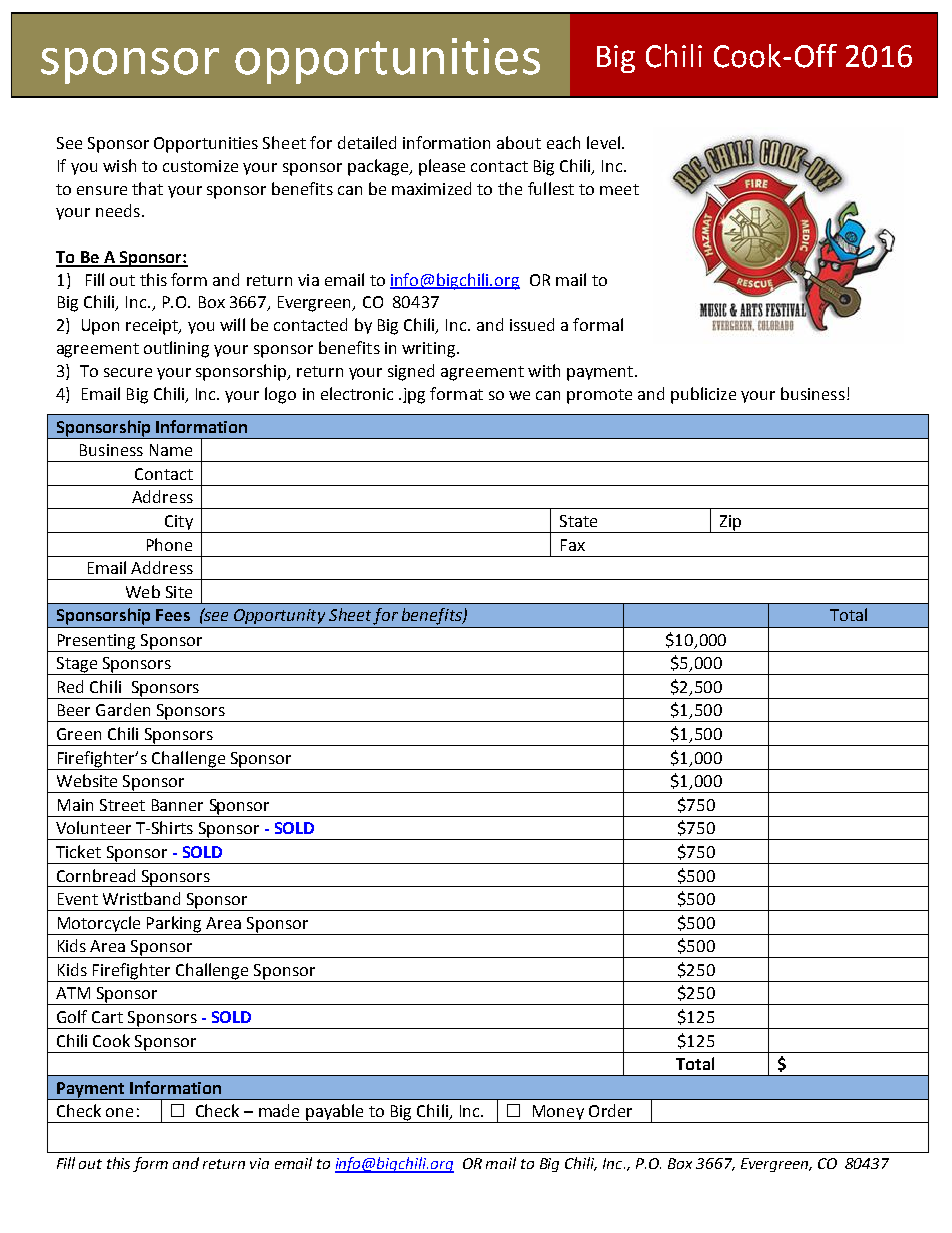 Image resolution: width=952 pixels, height=1233 pixels. Describe the element at coordinates (610, 1110) in the page. I see `Order` at that location.
